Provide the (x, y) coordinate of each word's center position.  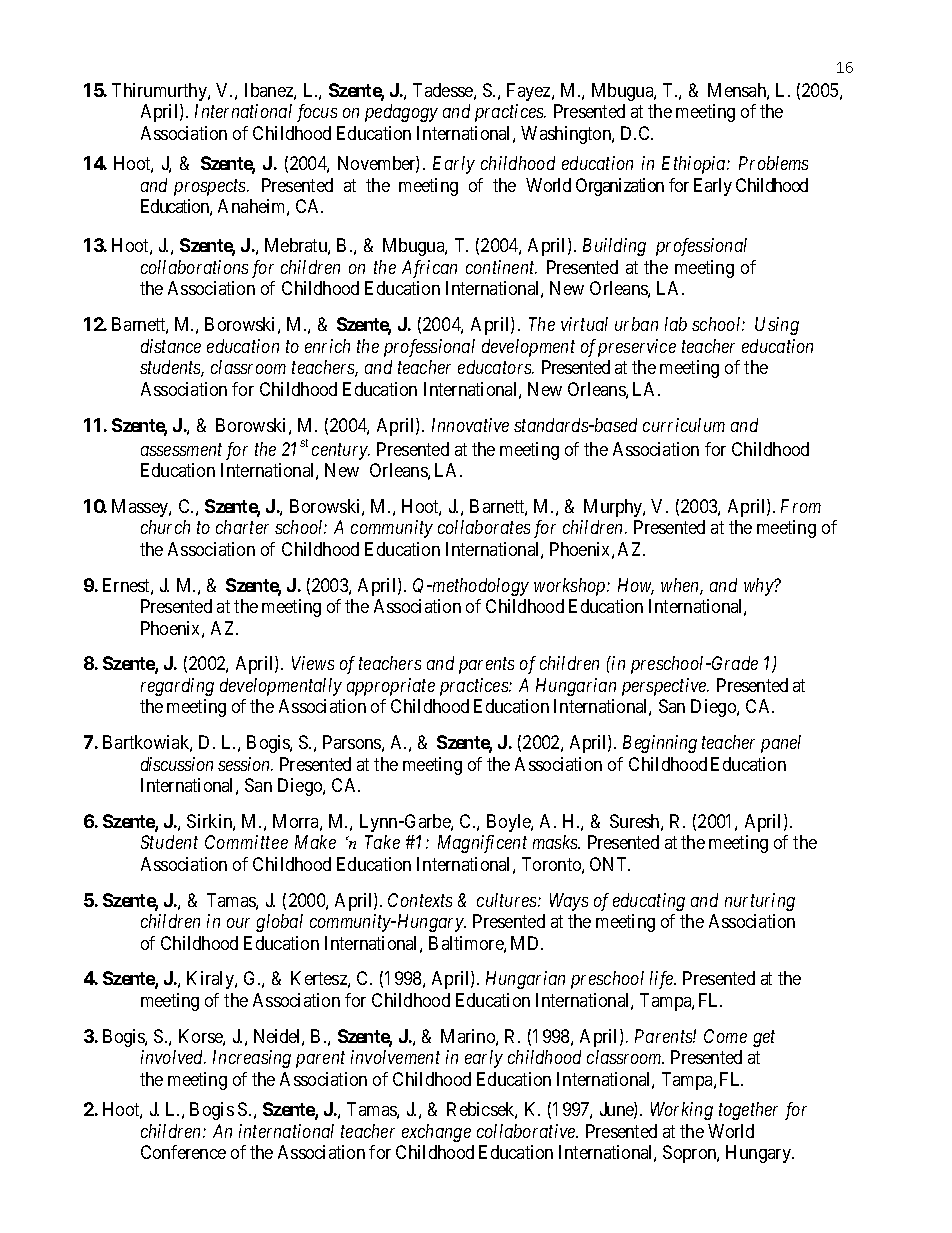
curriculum (684, 425)
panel (781, 744)
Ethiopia (695, 165)
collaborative (527, 1131)
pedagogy (401, 113)
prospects (211, 187)
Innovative (470, 425)
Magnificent (482, 844)
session (245, 764)
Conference (183, 1152)
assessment (181, 449)
